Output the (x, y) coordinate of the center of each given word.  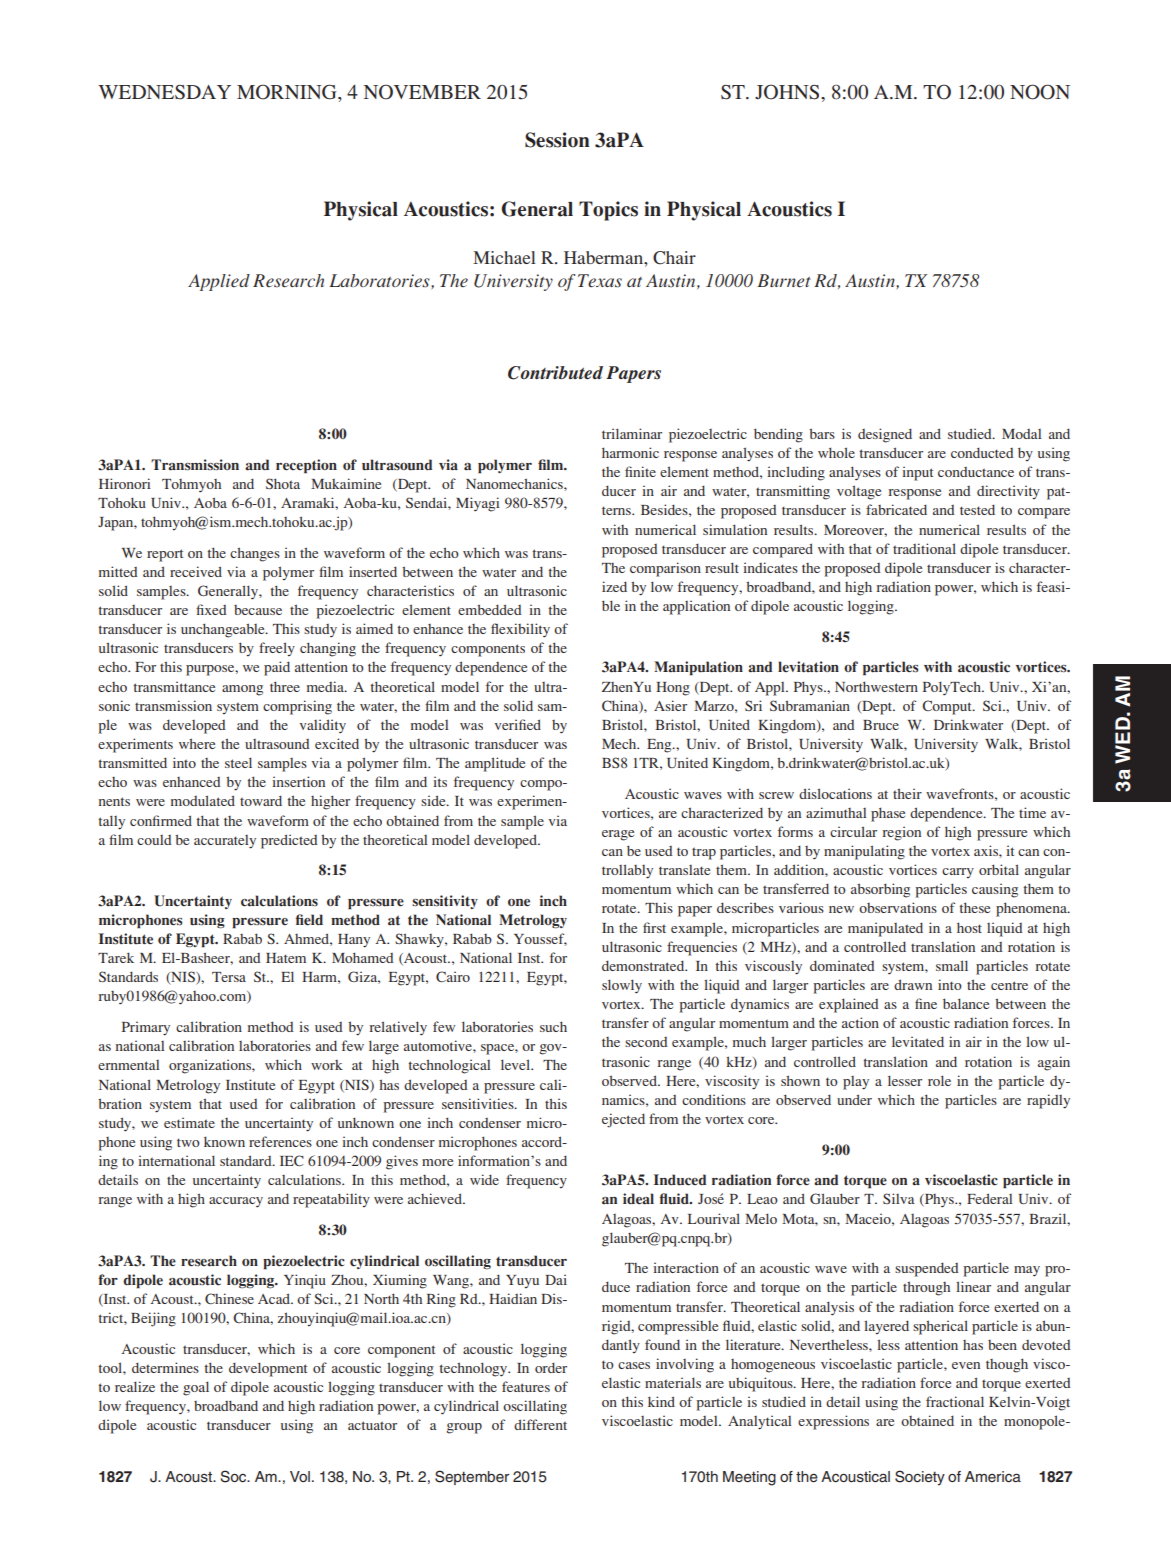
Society (920, 1478)
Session (557, 140)
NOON (1040, 92)
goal (196, 1388)
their (907, 793)
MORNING (288, 92)
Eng (660, 746)
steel (238, 762)
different (540, 1424)
